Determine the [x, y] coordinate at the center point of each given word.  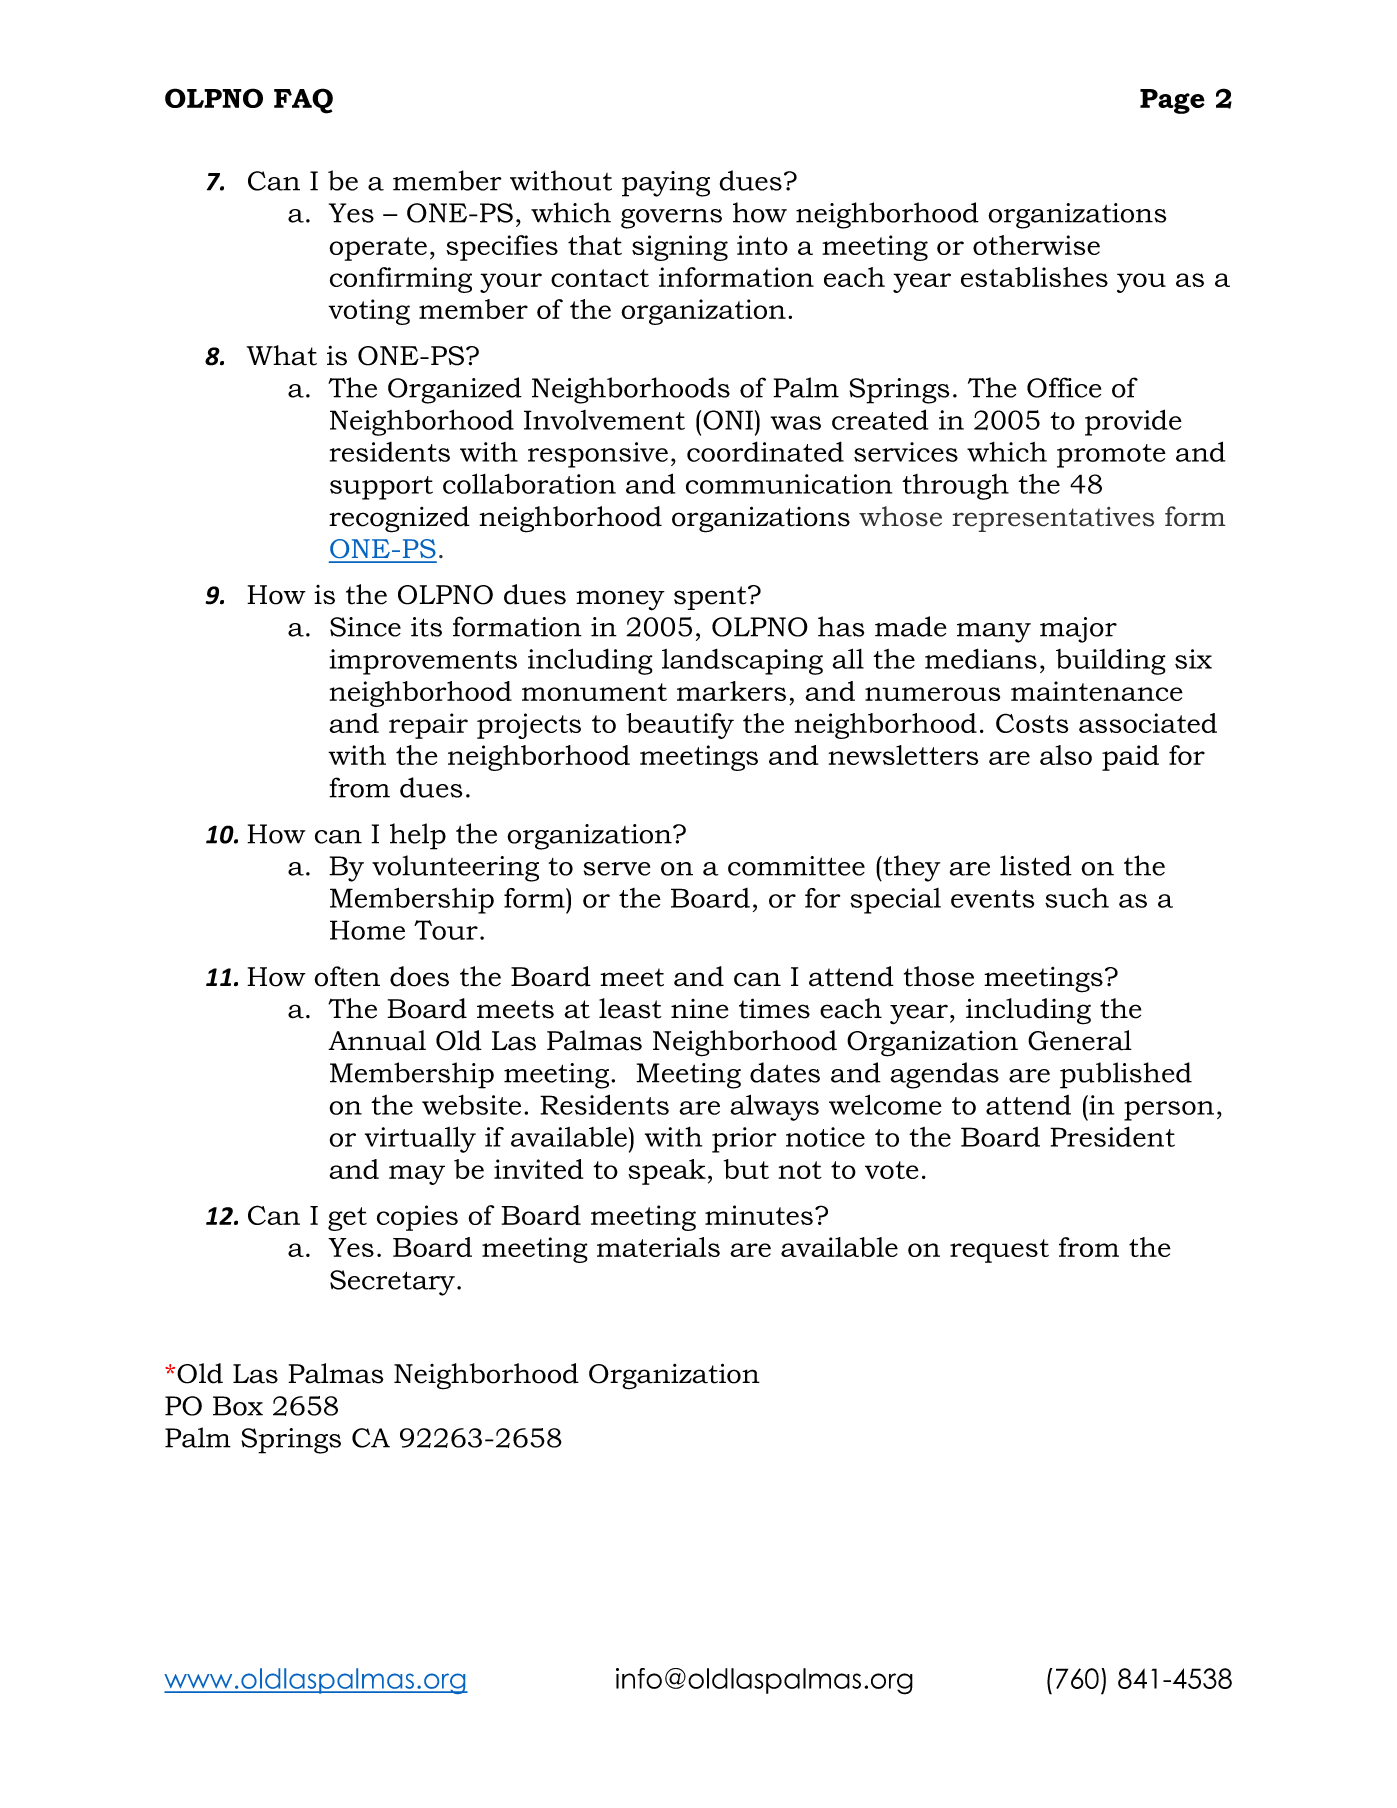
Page [1172, 101]
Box [238, 1406]
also [1066, 755]
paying [666, 184]
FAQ [303, 101]
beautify [680, 726]
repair [428, 726]
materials [658, 1247]
